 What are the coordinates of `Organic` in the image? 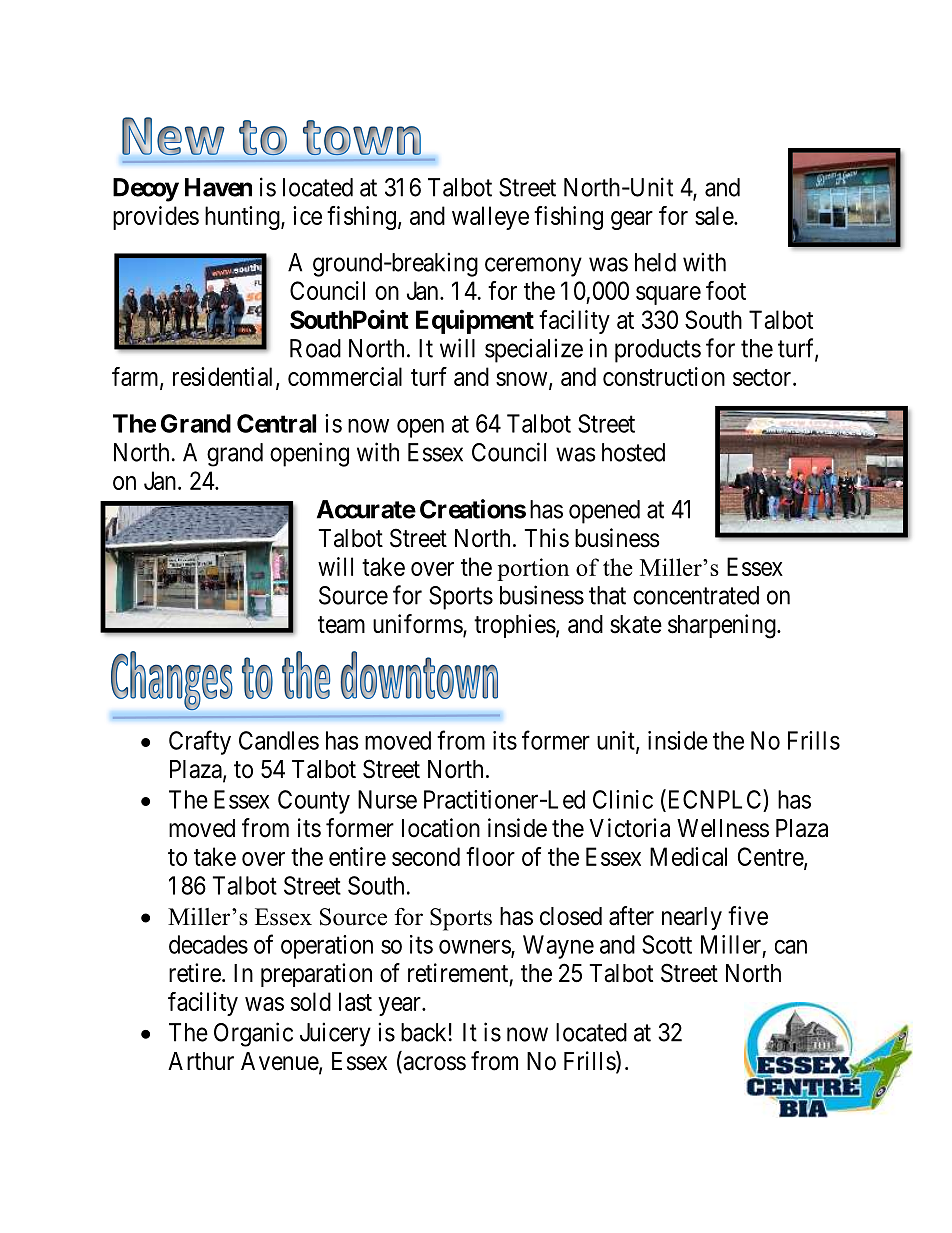 It's located at (253, 1034).
